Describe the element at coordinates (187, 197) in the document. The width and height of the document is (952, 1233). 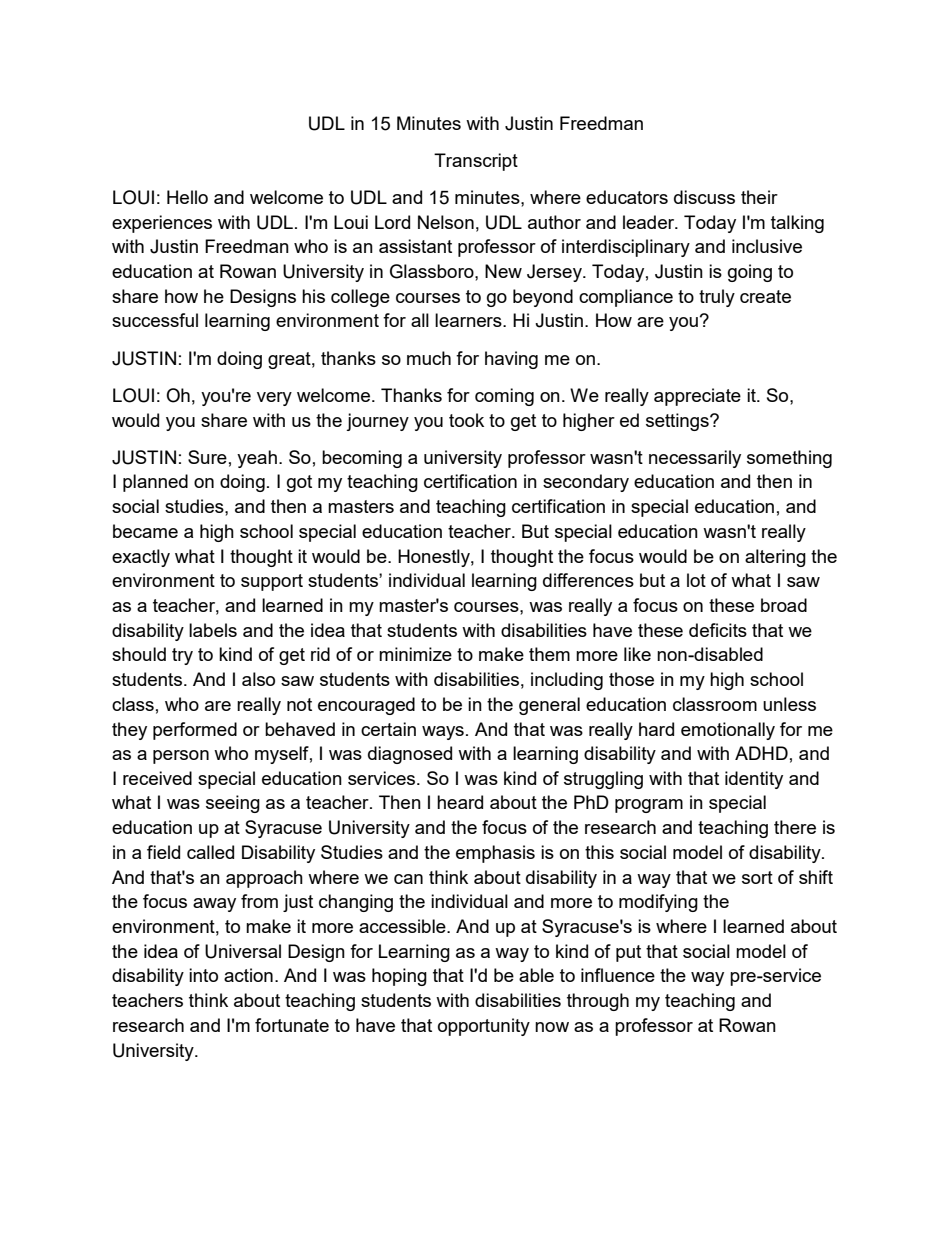
I see `Hello` at that location.
